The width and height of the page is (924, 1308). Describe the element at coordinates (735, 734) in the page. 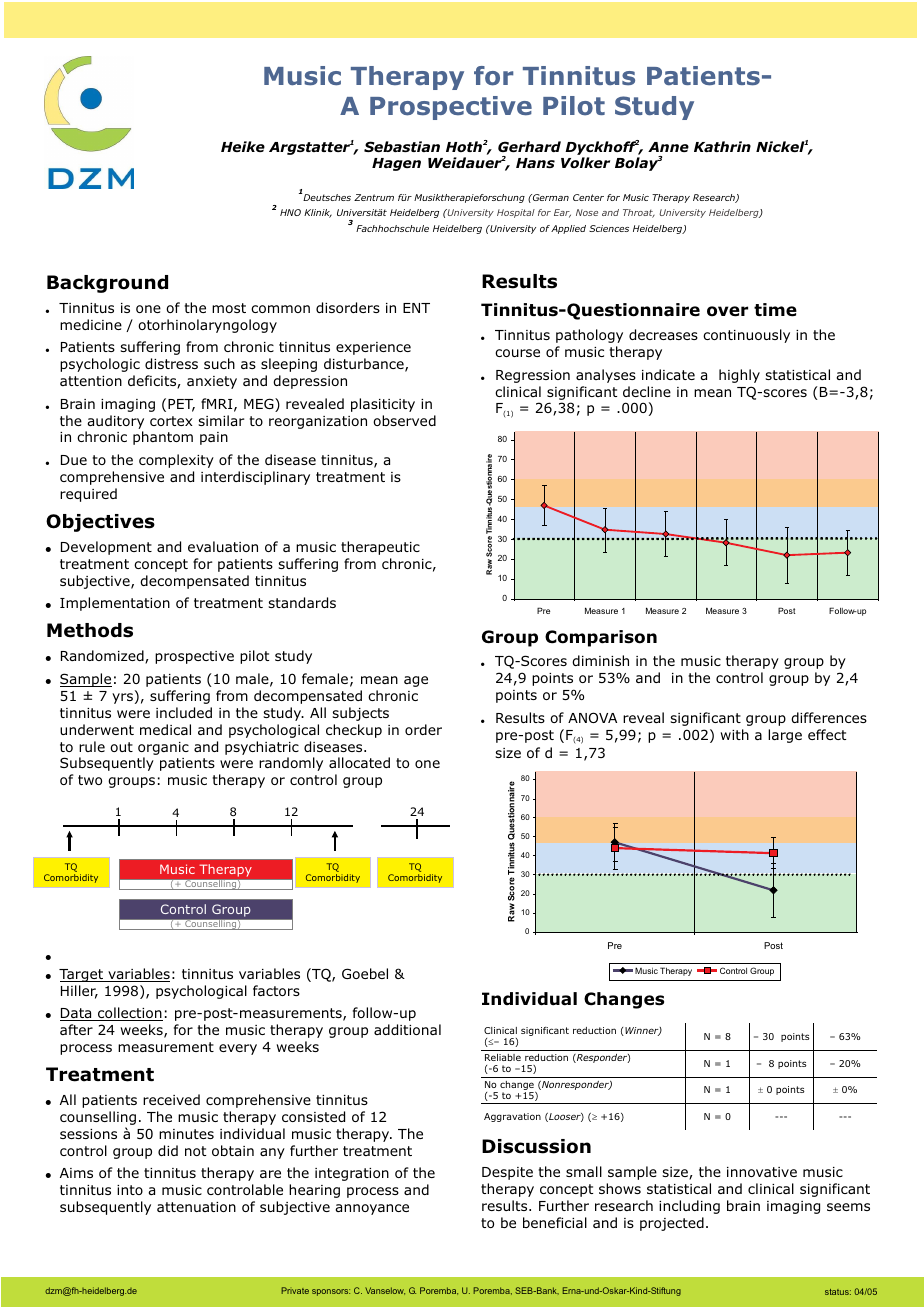

I see `with` at that location.
